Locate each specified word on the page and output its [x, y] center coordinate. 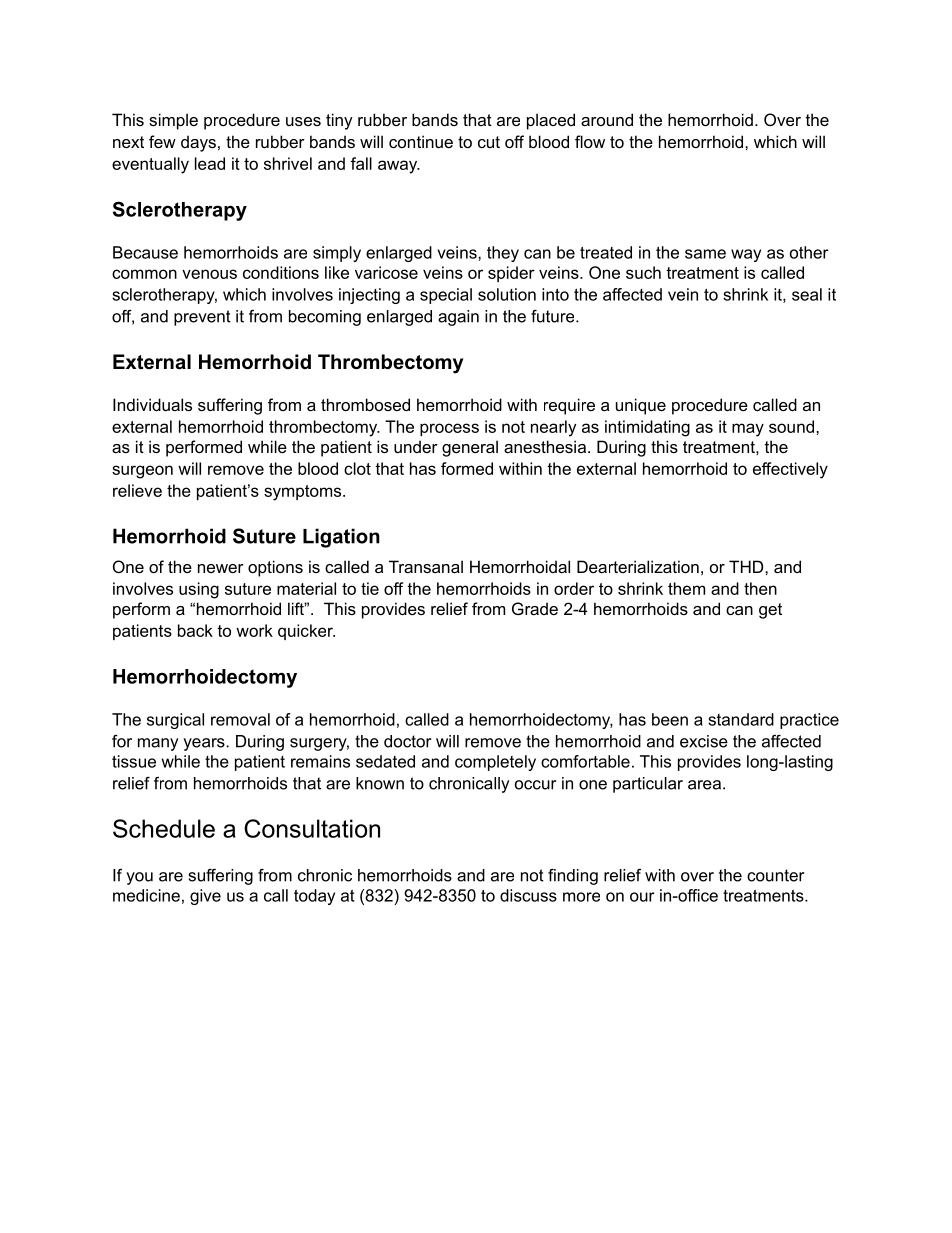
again [458, 318]
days [198, 143]
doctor [407, 741]
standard [741, 719]
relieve [137, 490]
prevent [202, 318]
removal [240, 719]
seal [807, 294]
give [205, 897]
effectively [790, 470]
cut [489, 142]
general [470, 448]
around [607, 119]
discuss [528, 895]
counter [775, 875]
